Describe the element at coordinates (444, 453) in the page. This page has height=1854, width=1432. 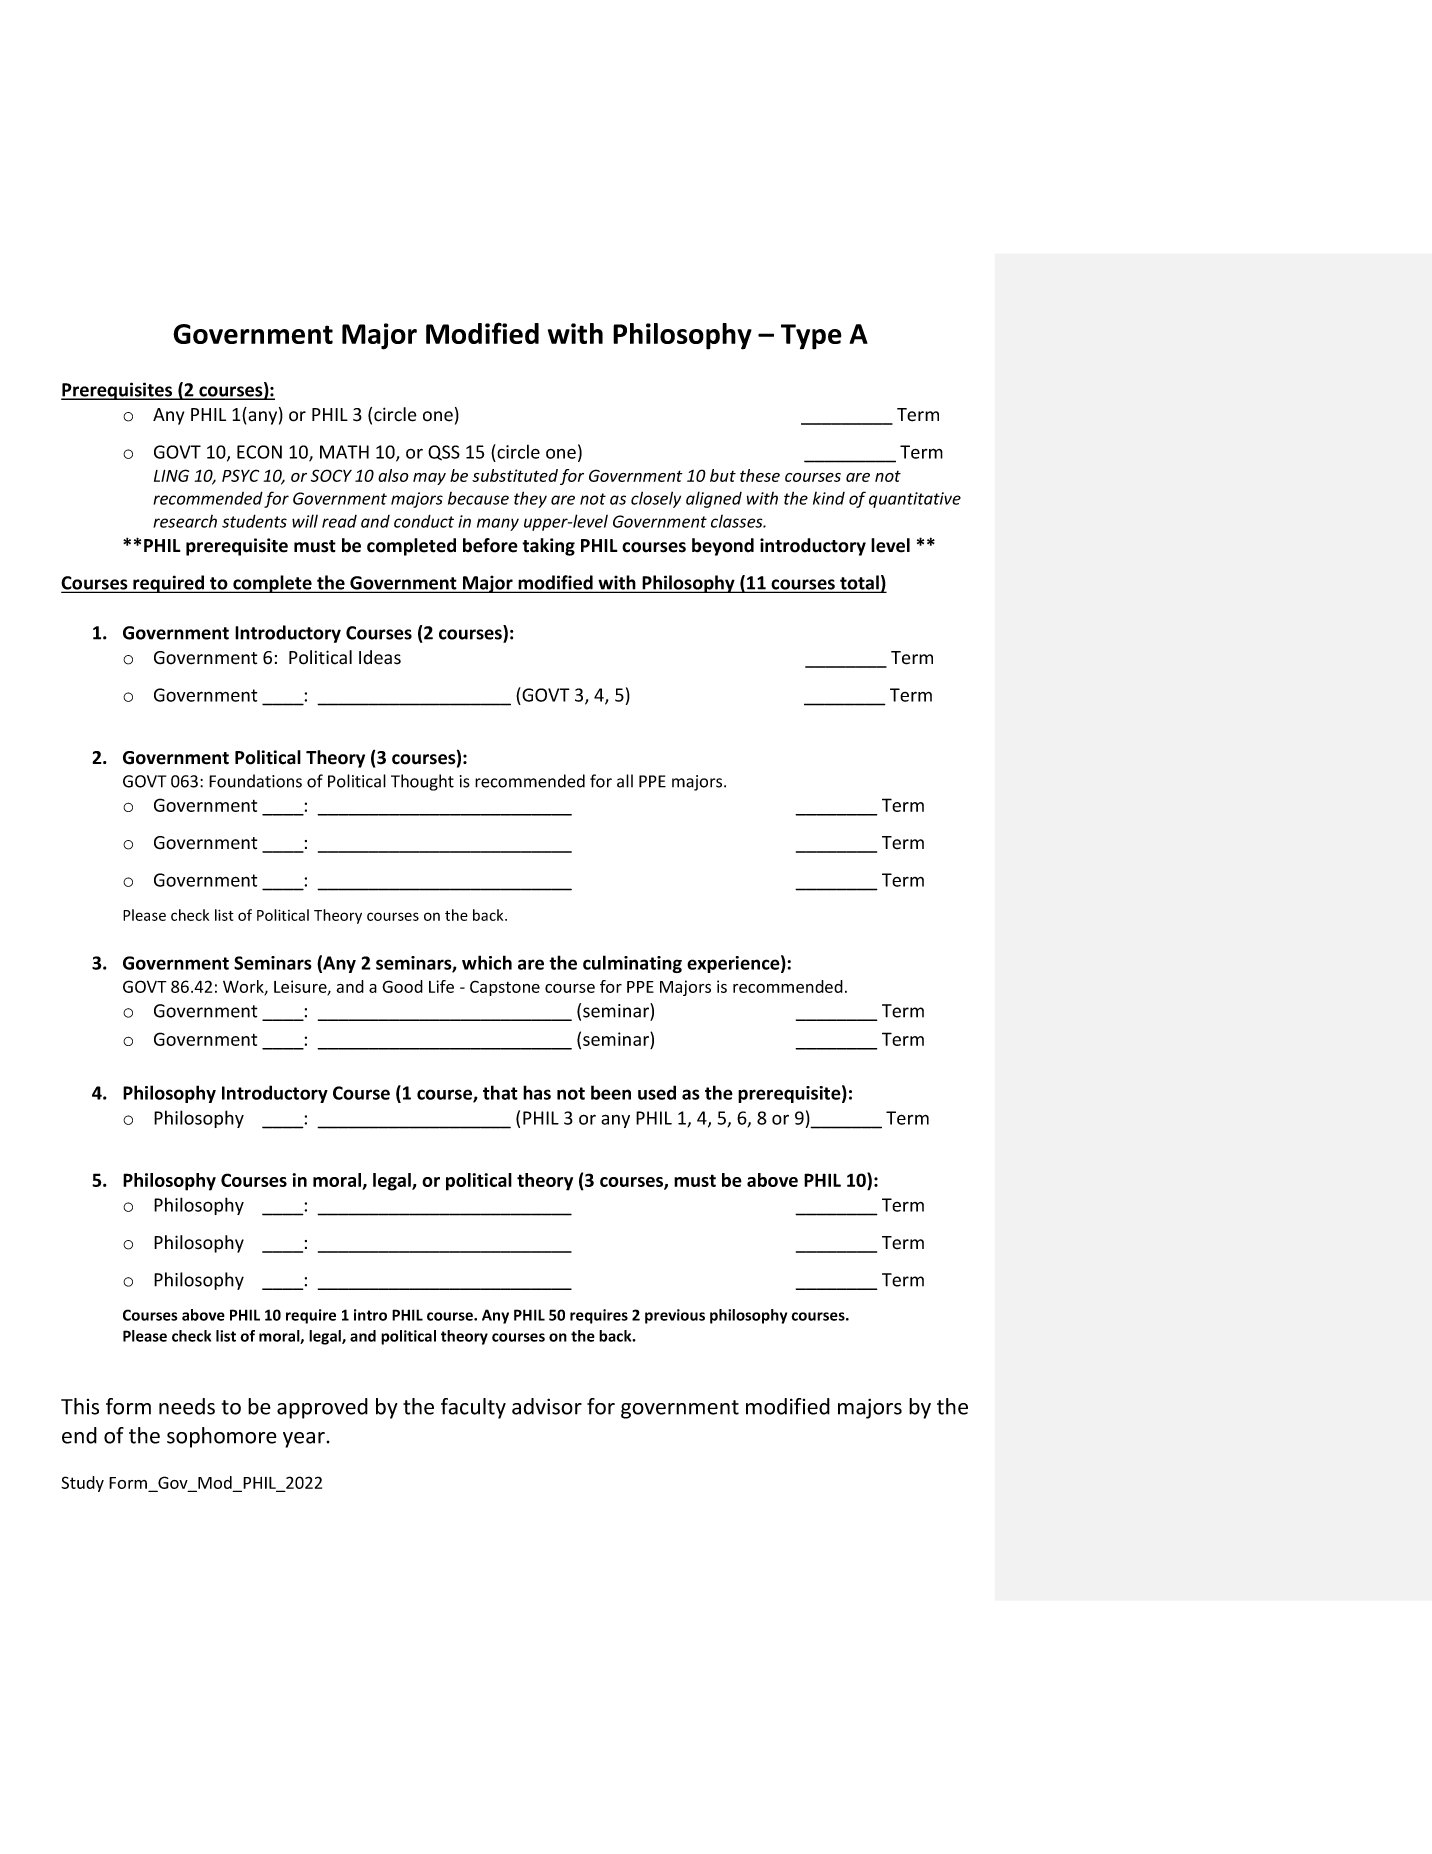
I see `QSS` at that location.
